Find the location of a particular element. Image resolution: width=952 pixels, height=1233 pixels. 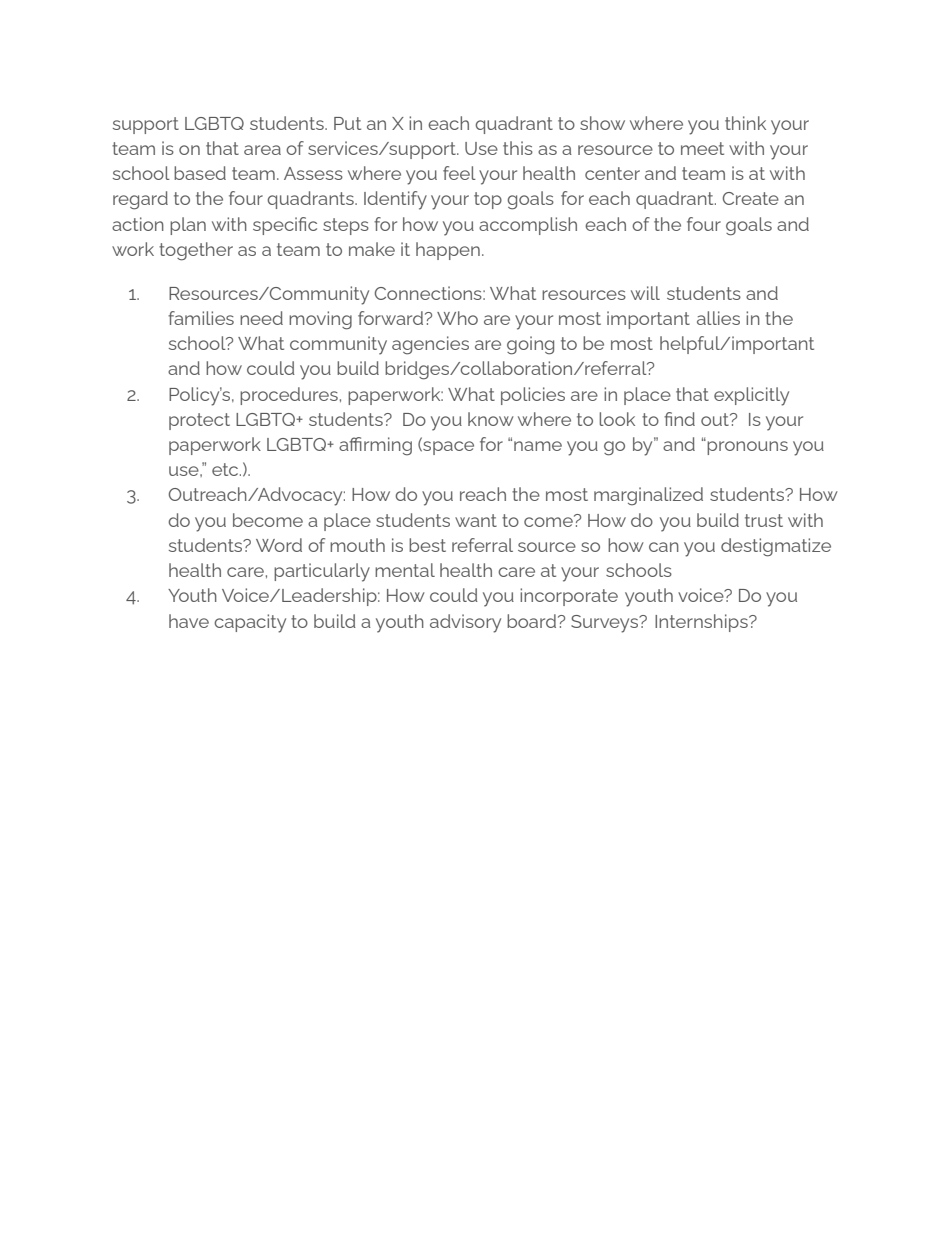

want is located at coordinates (476, 520).
